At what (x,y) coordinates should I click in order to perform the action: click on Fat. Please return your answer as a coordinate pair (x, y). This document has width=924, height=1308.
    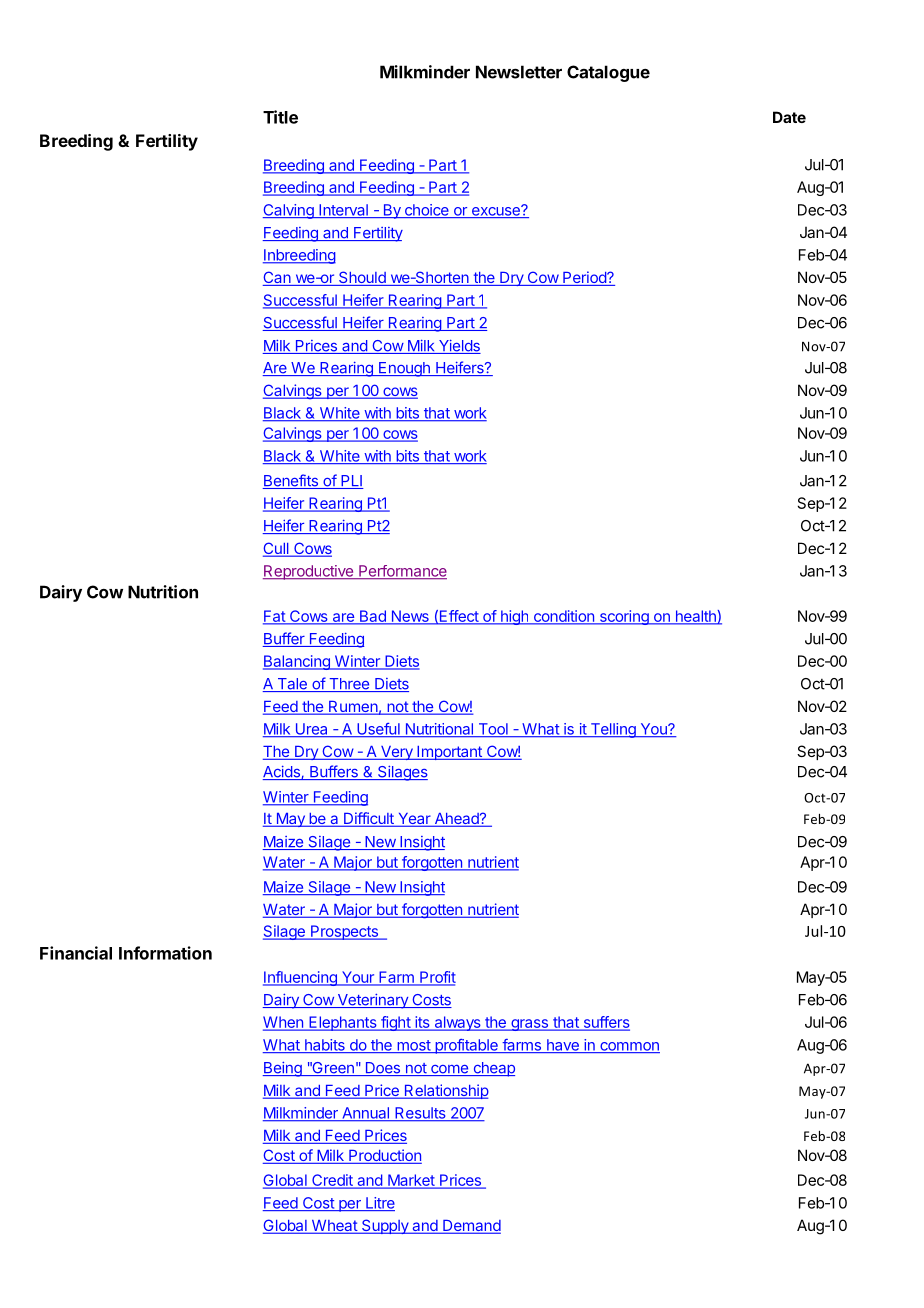
    Looking at the image, I should click on (275, 617).
